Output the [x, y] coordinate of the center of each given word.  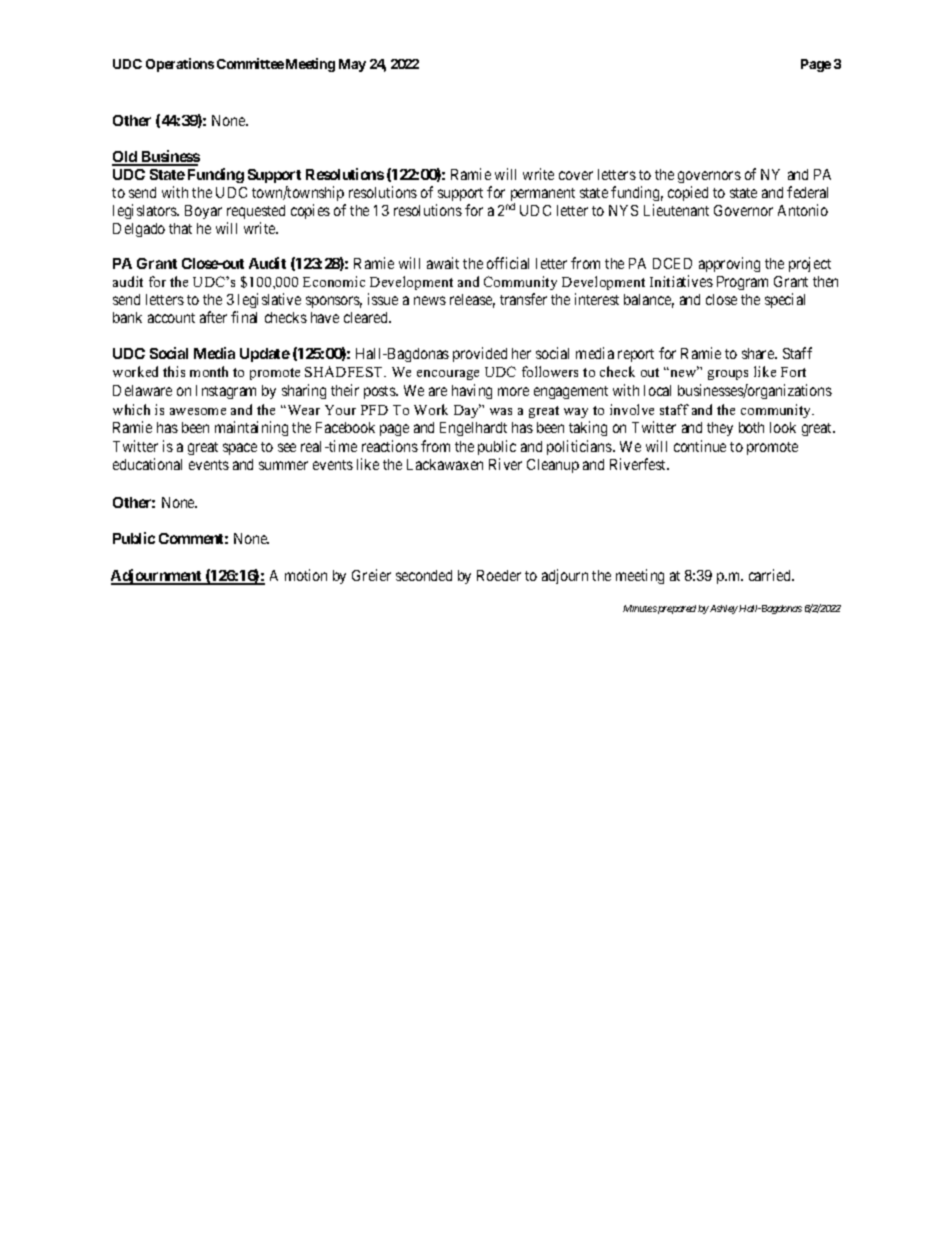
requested [256, 212]
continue [700, 446]
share [759, 353]
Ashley [723, 609]
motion [306, 575]
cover [576, 175]
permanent [543, 196]
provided [480, 354]
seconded [424, 575]
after [213, 317]
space [240, 449]
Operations [180, 65]
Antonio [803, 210]
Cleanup [553, 466]
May [352, 65]
